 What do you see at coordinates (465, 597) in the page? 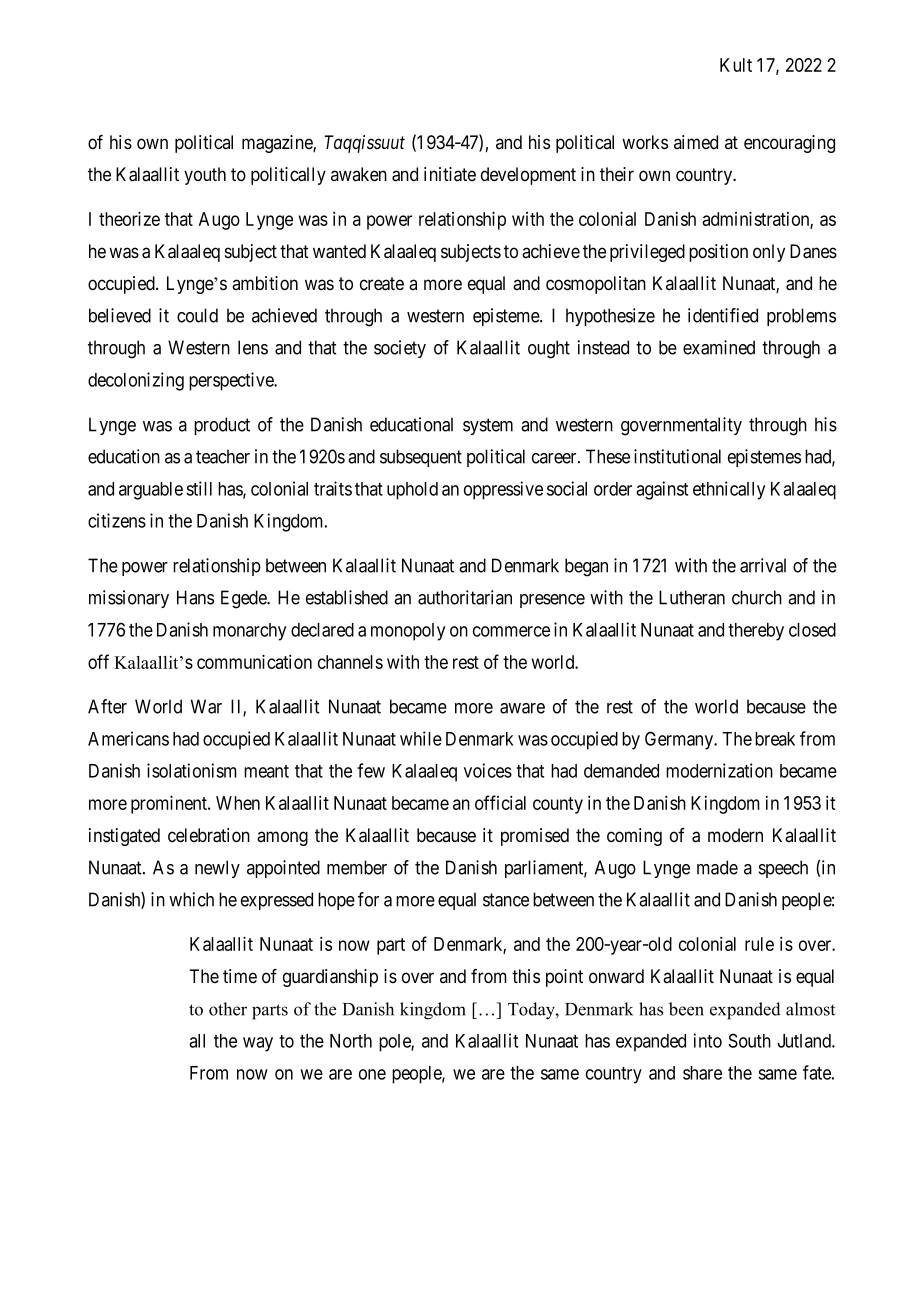
I see `authoritarian` at bounding box center [465, 597].
